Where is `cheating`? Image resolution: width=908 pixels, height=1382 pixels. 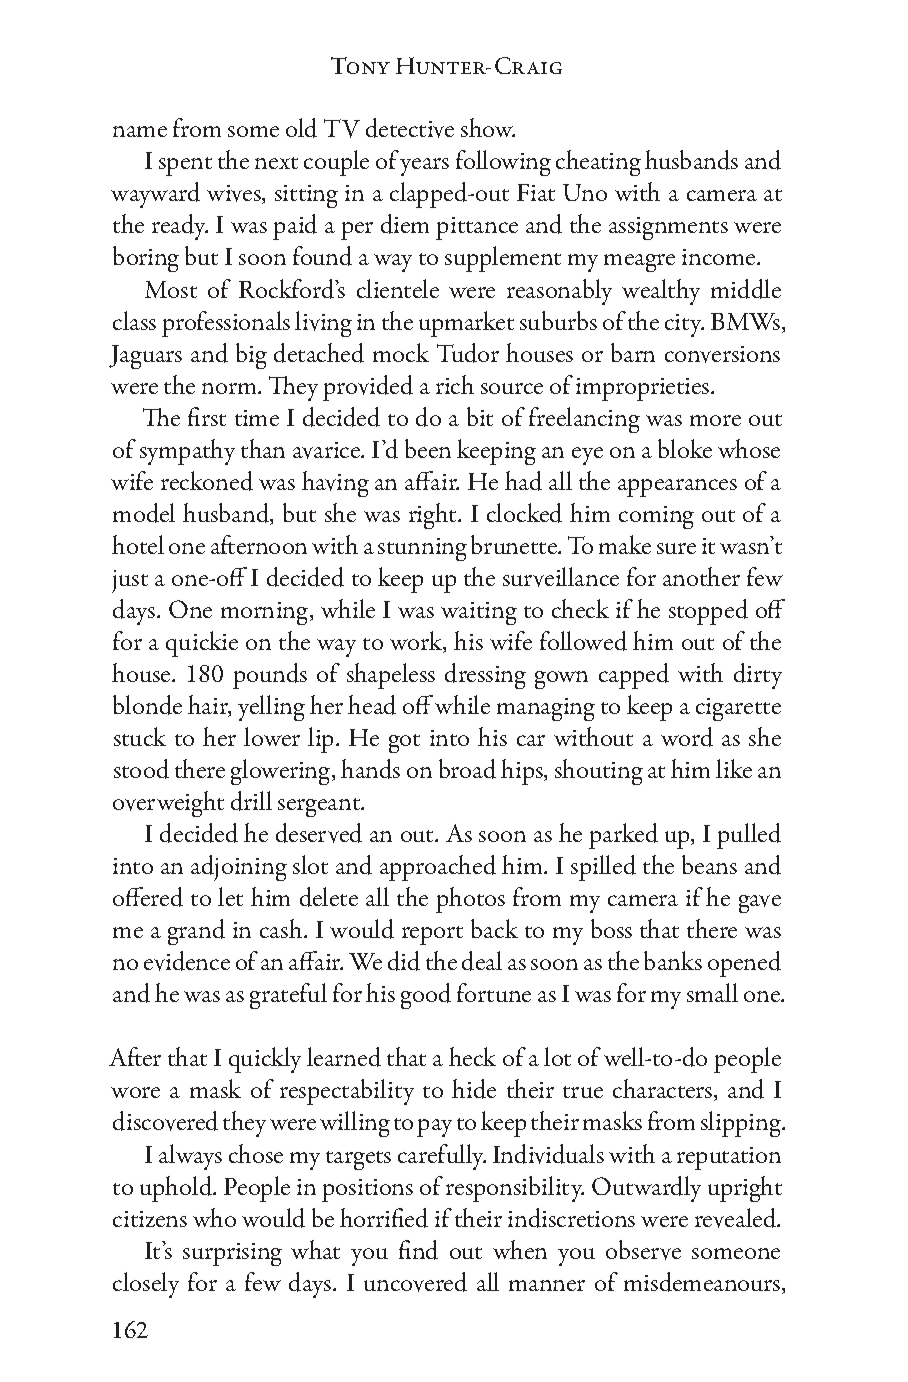 cheating is located at coordinates (598, 163).
